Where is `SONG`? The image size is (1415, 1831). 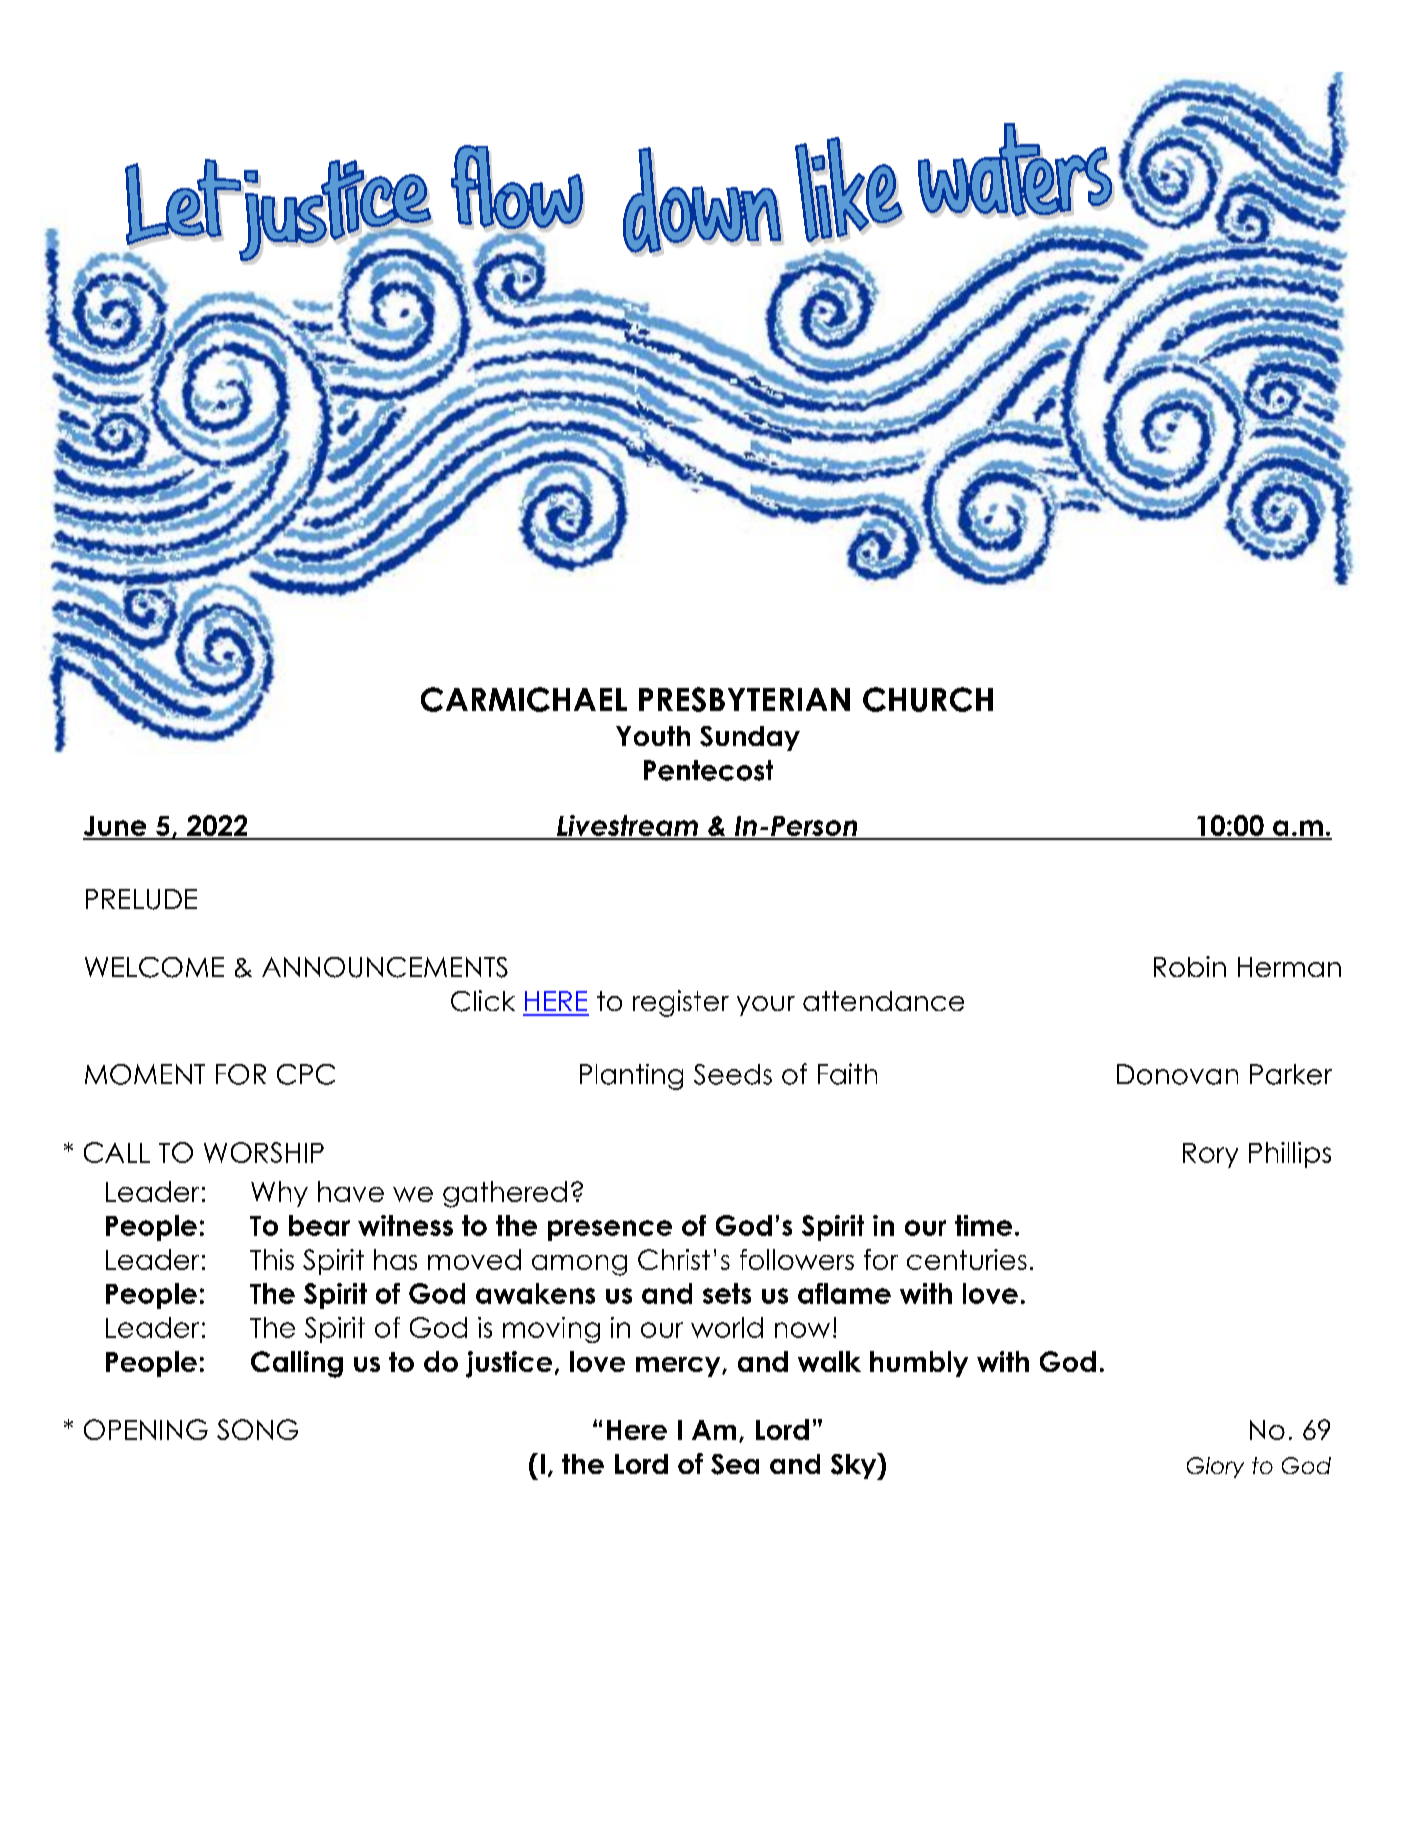
SONG is located at coordinates (257, 1429).
